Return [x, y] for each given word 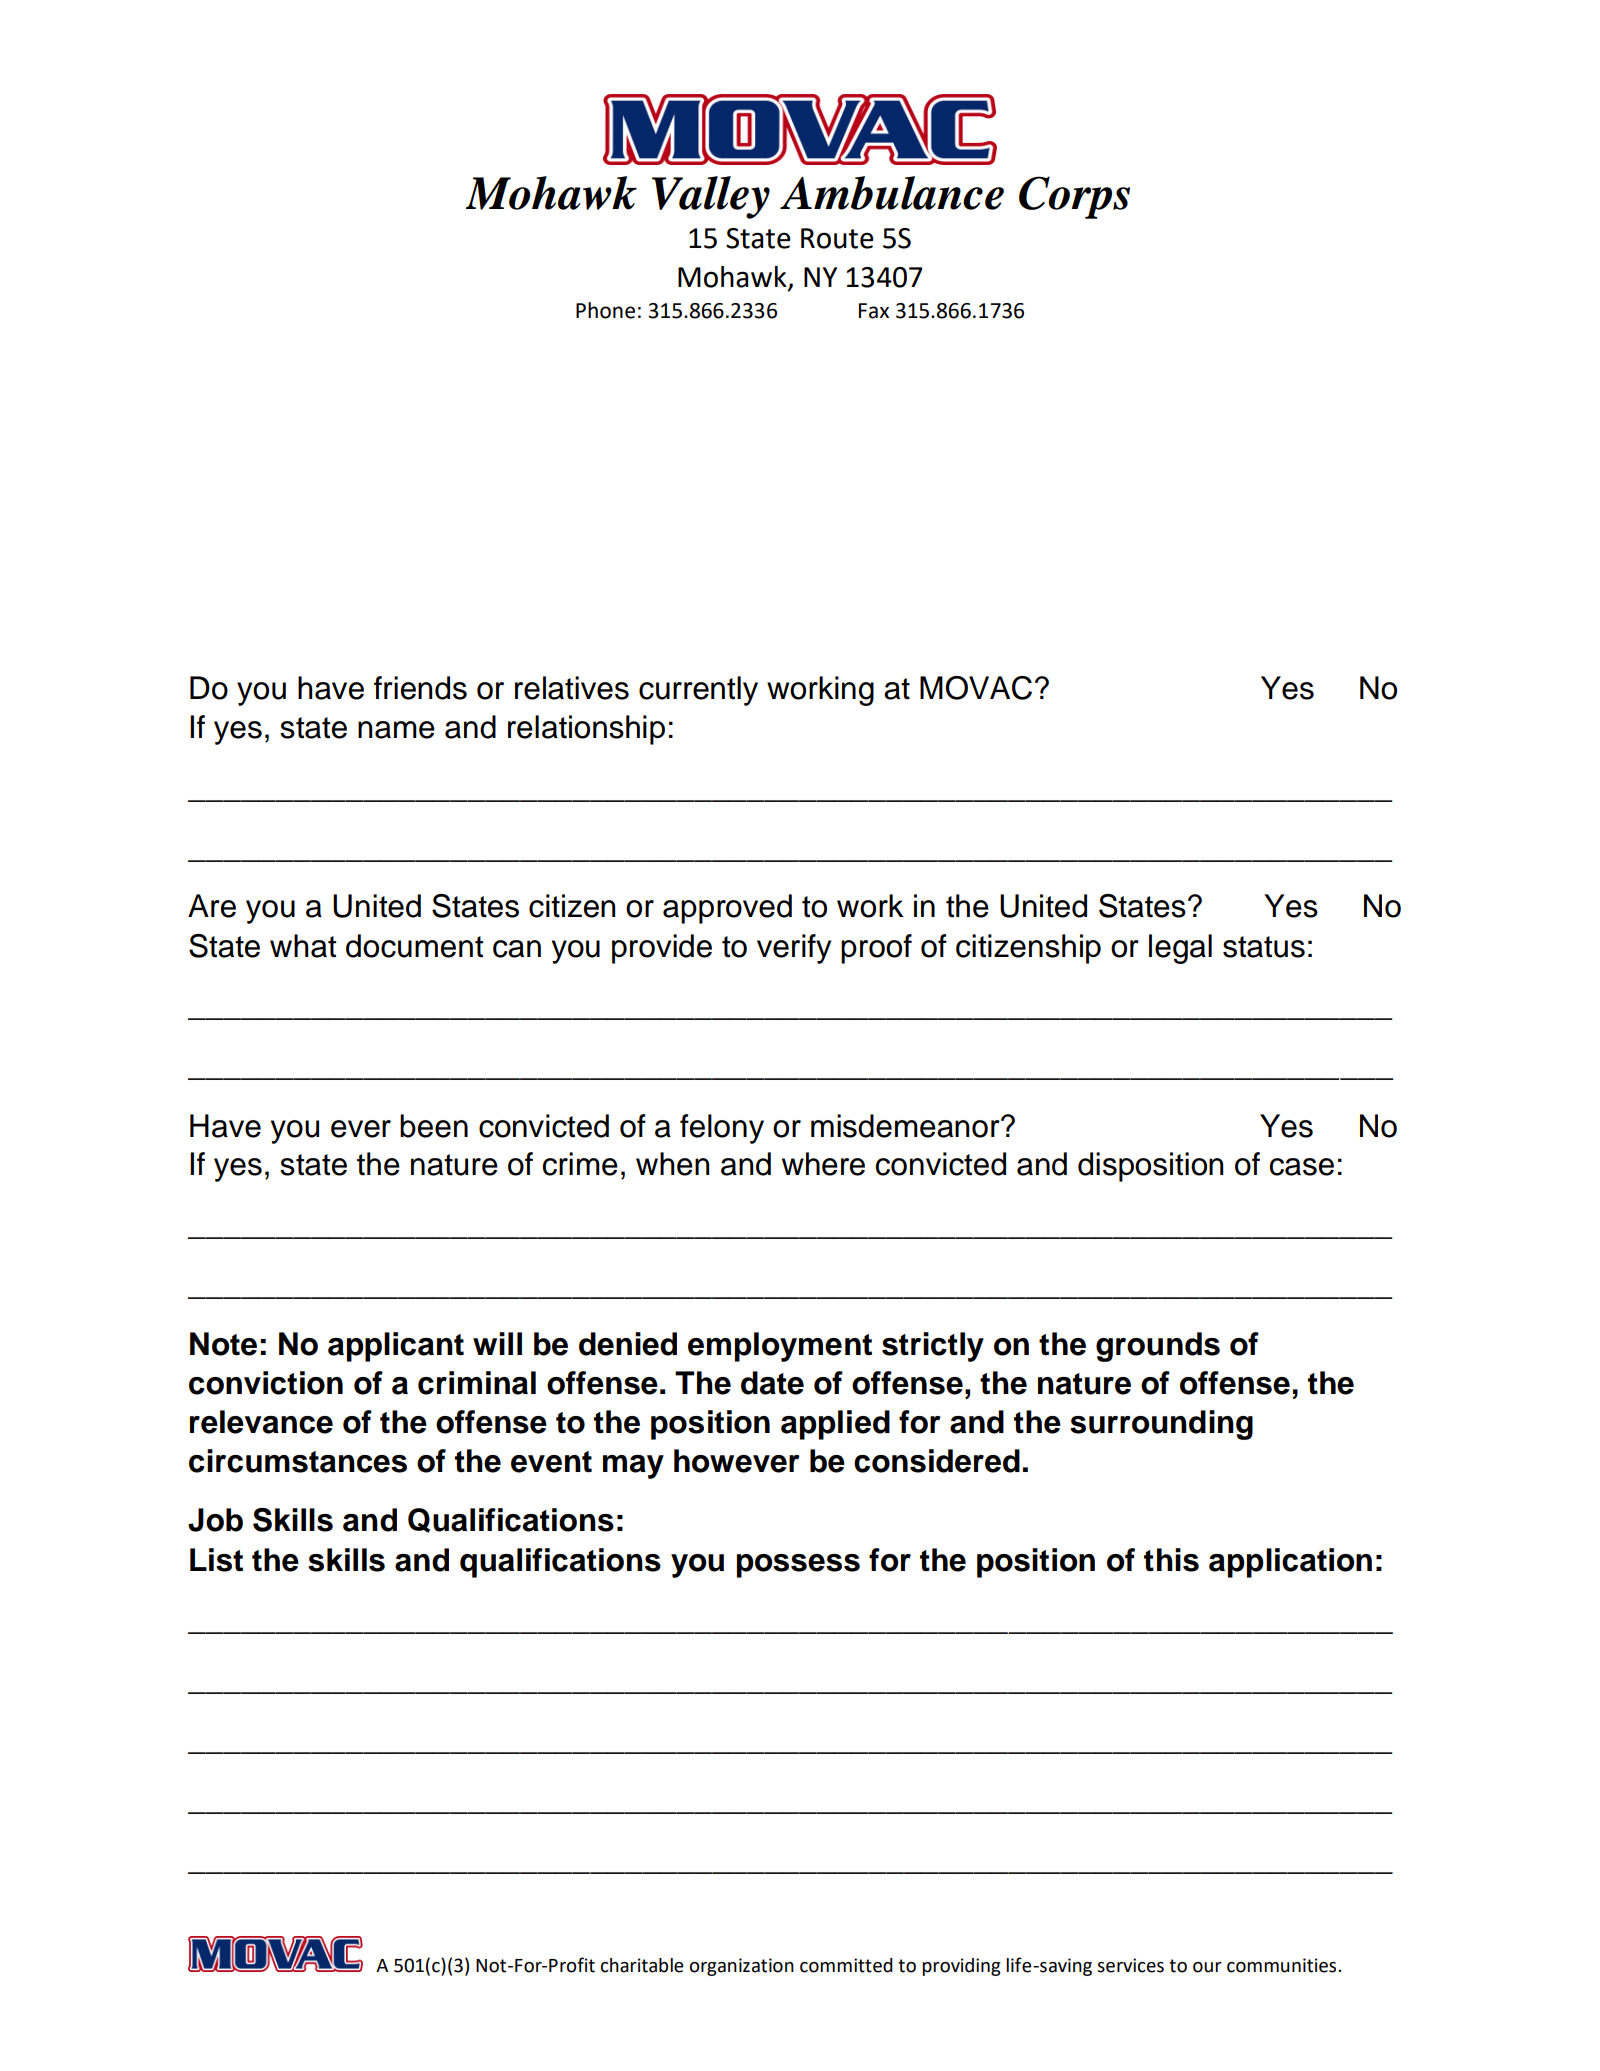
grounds [1158, 1347]
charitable [642, 1965]
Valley [711, 197]
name [396, 730]
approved [727, 909]
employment [780, 1347]
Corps [1074, 197]
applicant [396, 1347]
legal [1180, 949]
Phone [605, 310]
